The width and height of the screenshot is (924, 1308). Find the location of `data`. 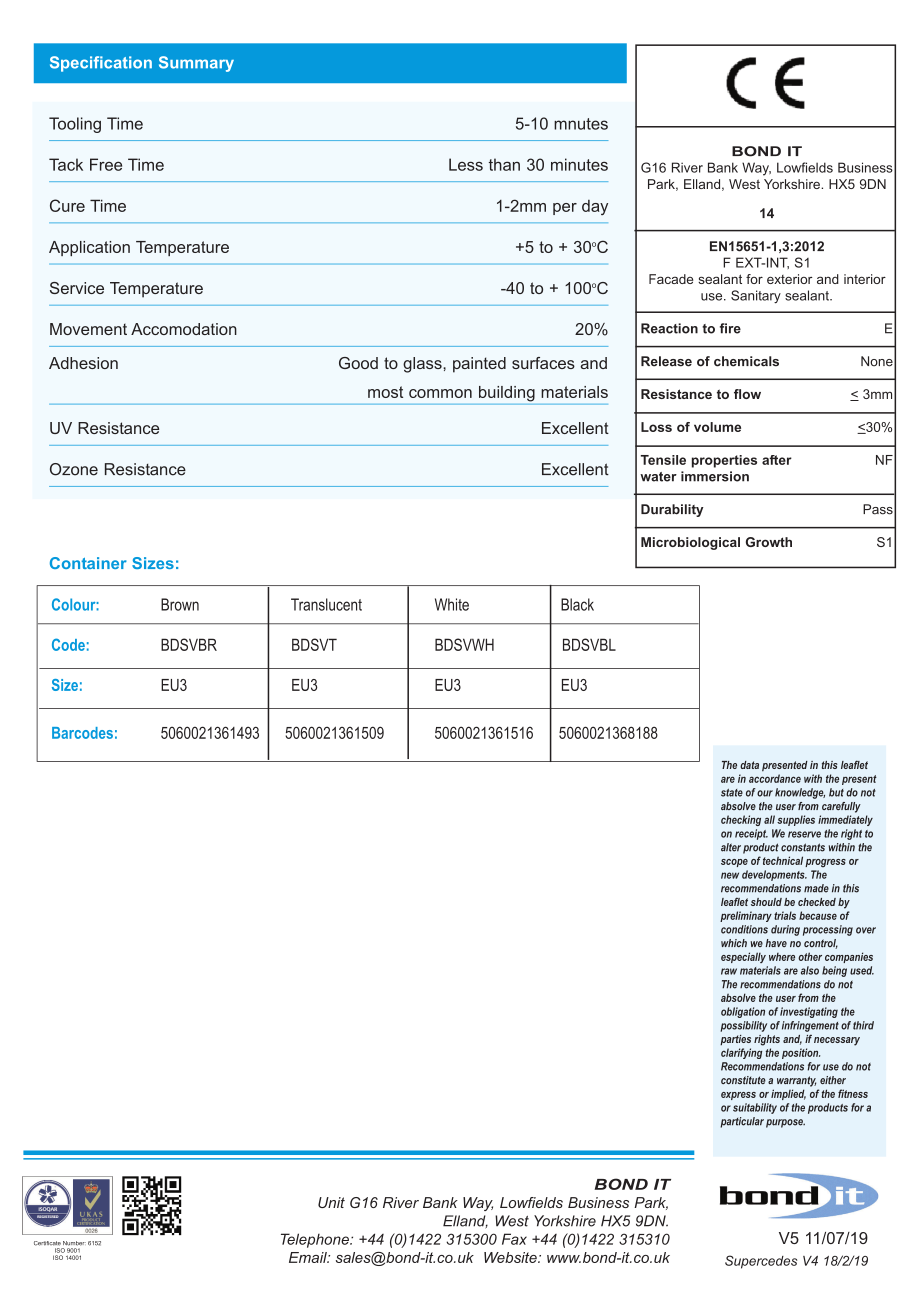

data is located at coordinates (749, 765).
